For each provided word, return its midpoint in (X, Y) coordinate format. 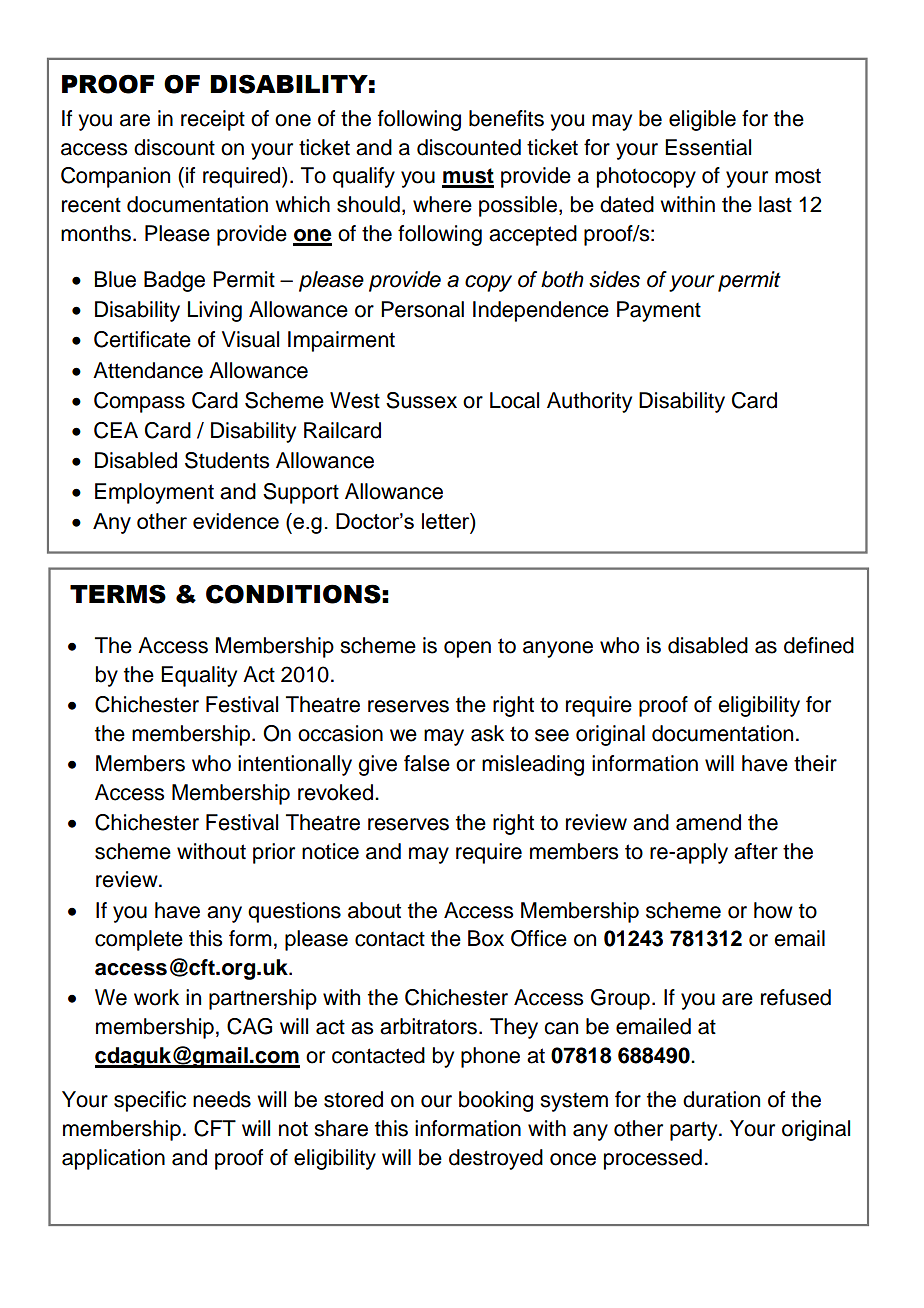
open (467, 649)
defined (819, 645)
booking (496, 1101)
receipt (213, 120)
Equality (199, 676)
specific (150, 1101)
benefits (506, 118)
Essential (708, 147)
